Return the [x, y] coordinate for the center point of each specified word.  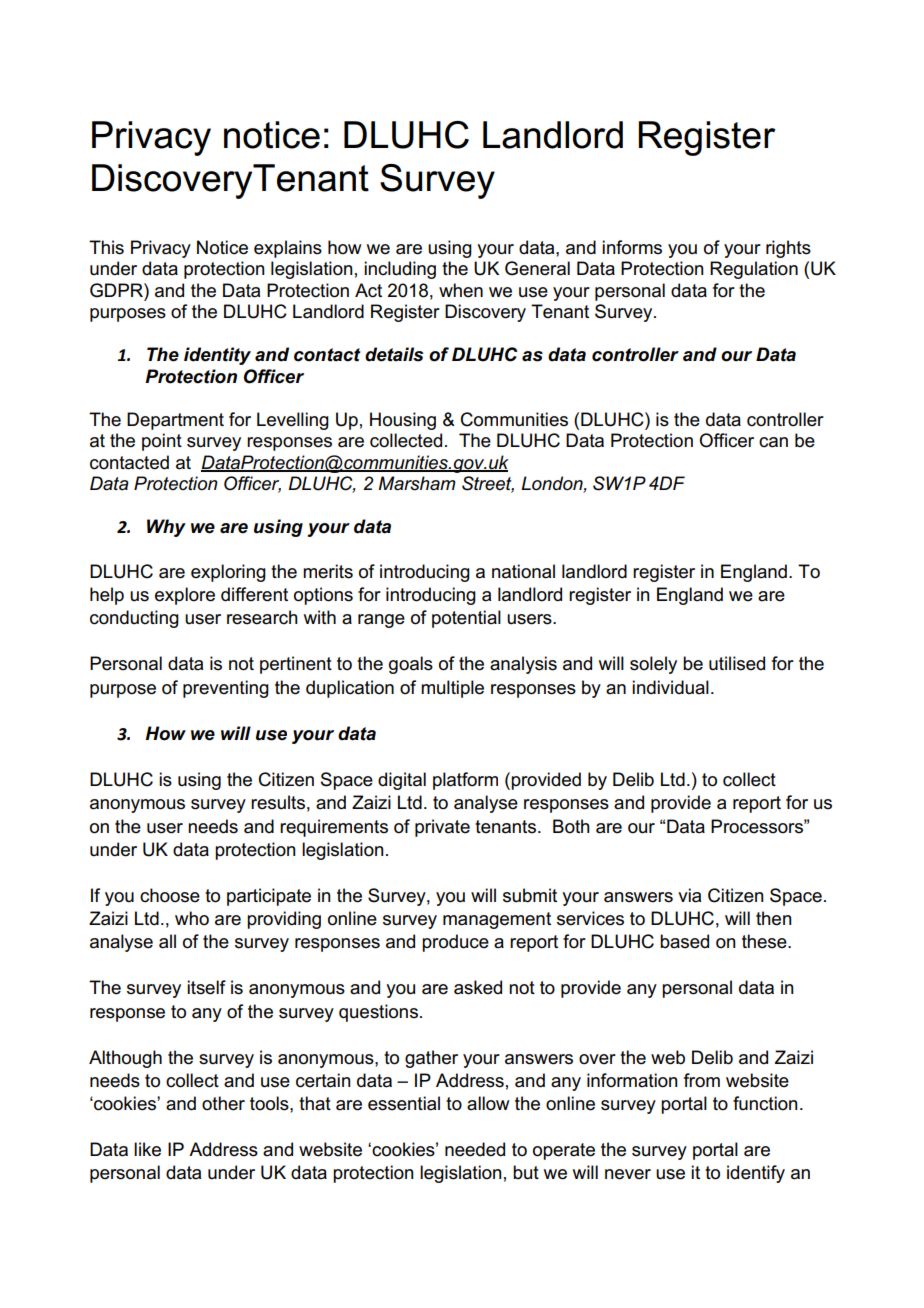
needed [475, 1149]
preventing [226, 689]
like [147, 1149]
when [461, 290]
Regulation [754, 270]
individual [670, 687]
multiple [452, 689]
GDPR [117, 290]
